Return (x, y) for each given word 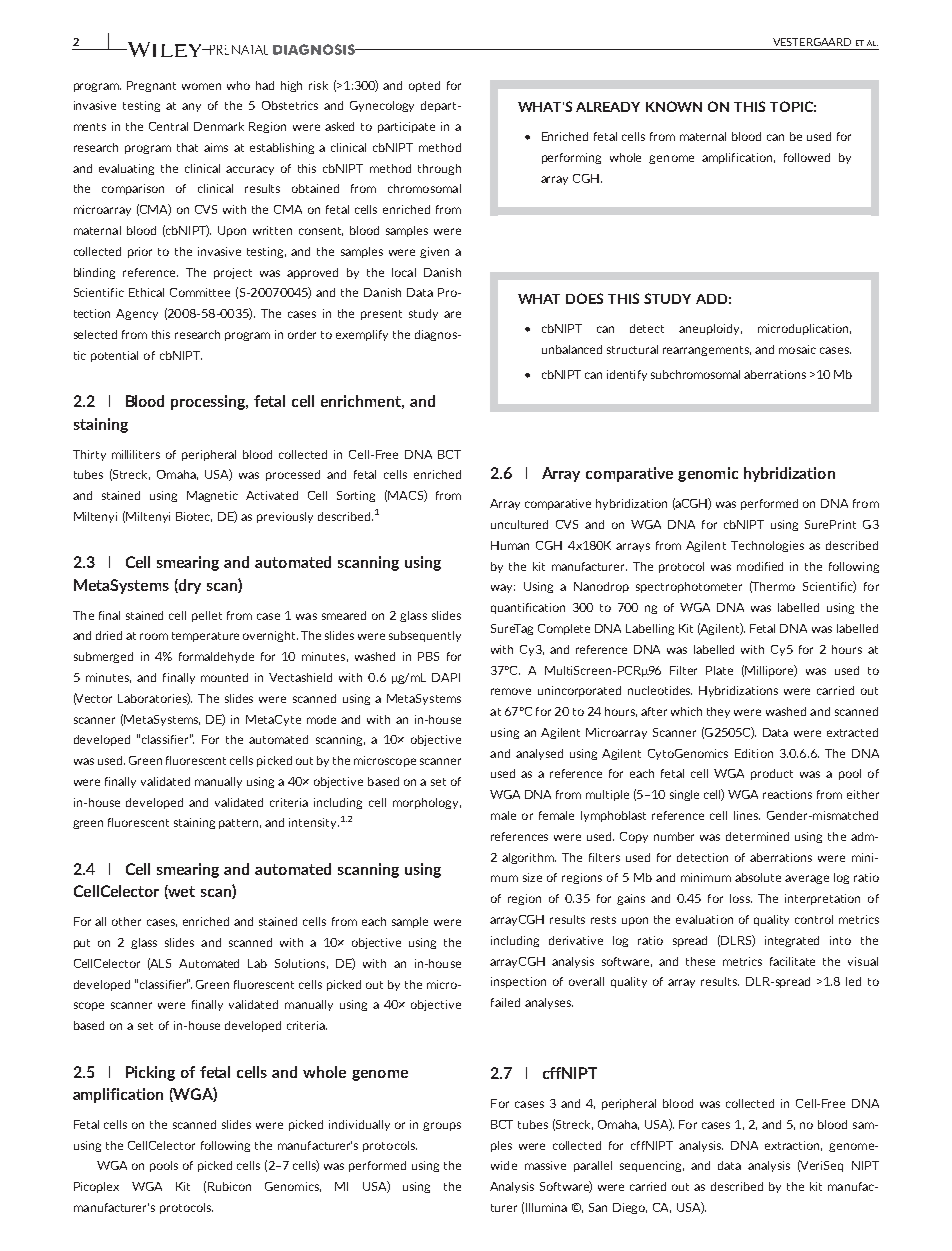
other (126, 921)
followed (807, 157)
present (381, 315)
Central (168, 126)
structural (632, 349)
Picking (150, 1073)
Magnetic (212, 496)
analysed (539, 754)
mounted (224, 677)
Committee (200, 292)
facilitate (792, 961)
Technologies (767, 546)
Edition (754, 753)
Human (510, 545)
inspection (518, 982)
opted (424, 86)
